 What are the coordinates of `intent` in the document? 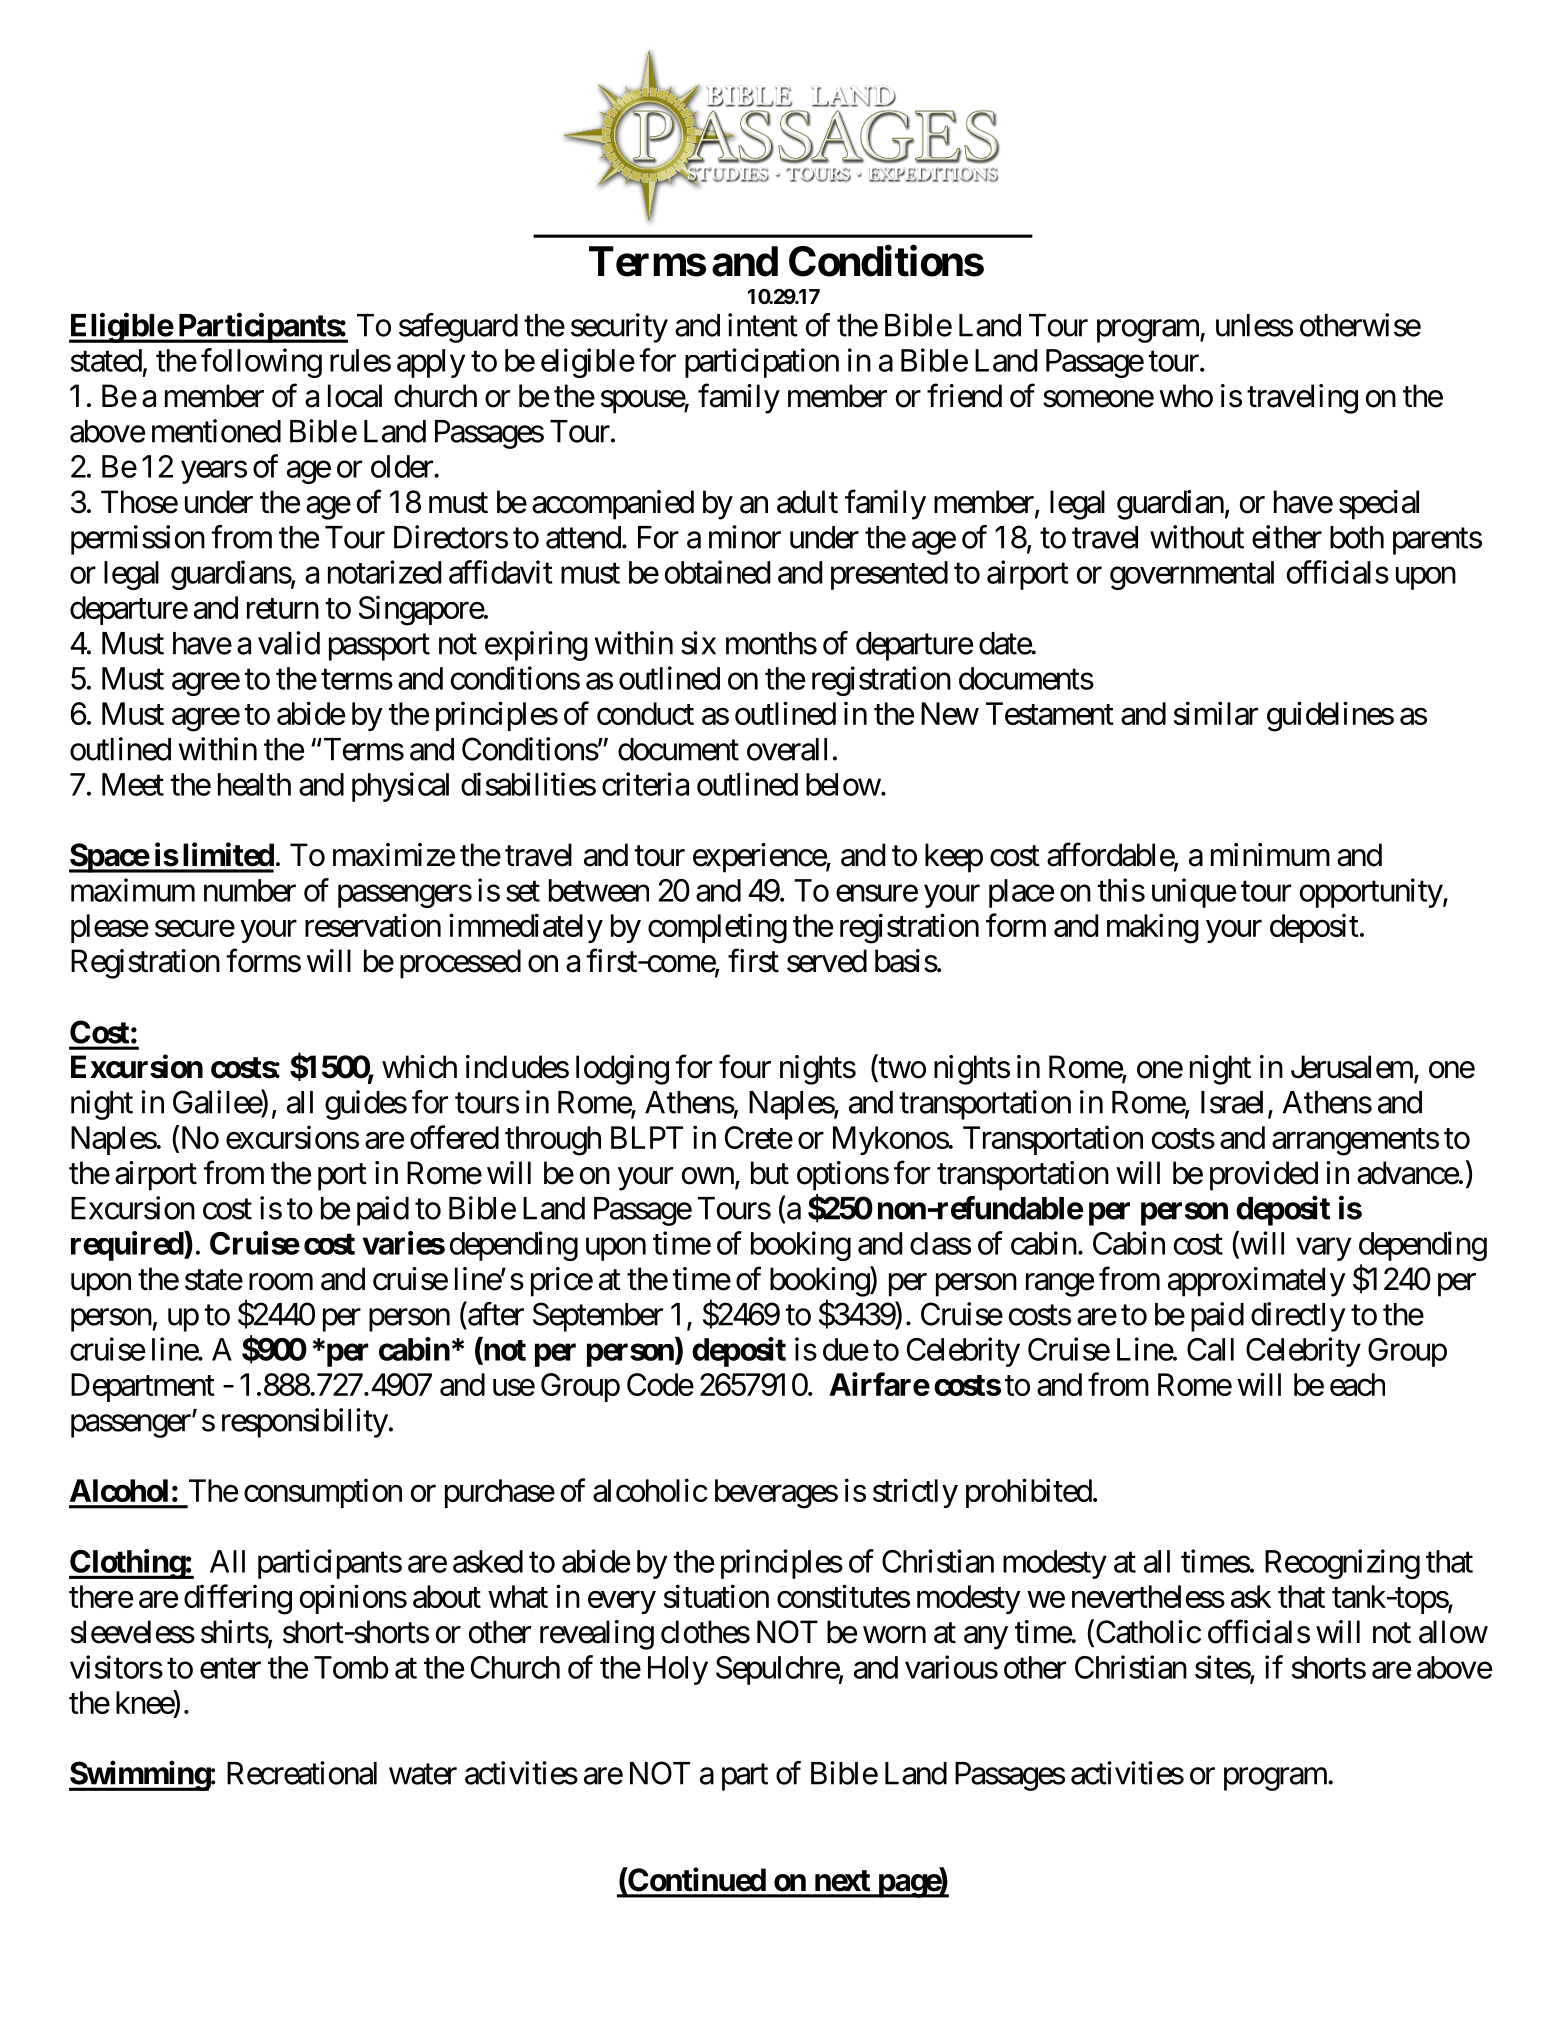 It's located at (763, 325).
